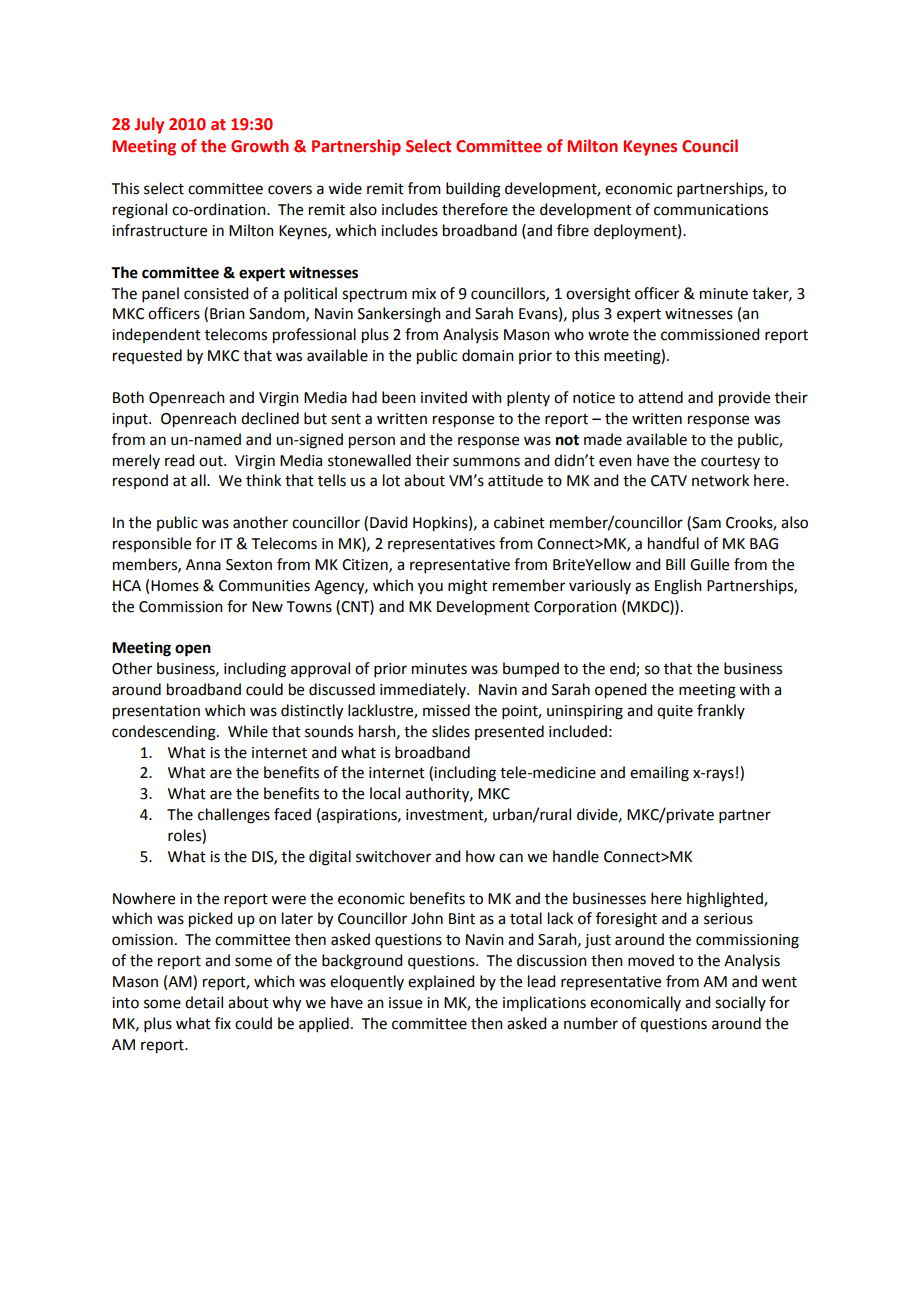 The width and height of the image is (924, 1308). Describe the element at coordinates (608, 335) in the image. I see `wrote` at that location.
